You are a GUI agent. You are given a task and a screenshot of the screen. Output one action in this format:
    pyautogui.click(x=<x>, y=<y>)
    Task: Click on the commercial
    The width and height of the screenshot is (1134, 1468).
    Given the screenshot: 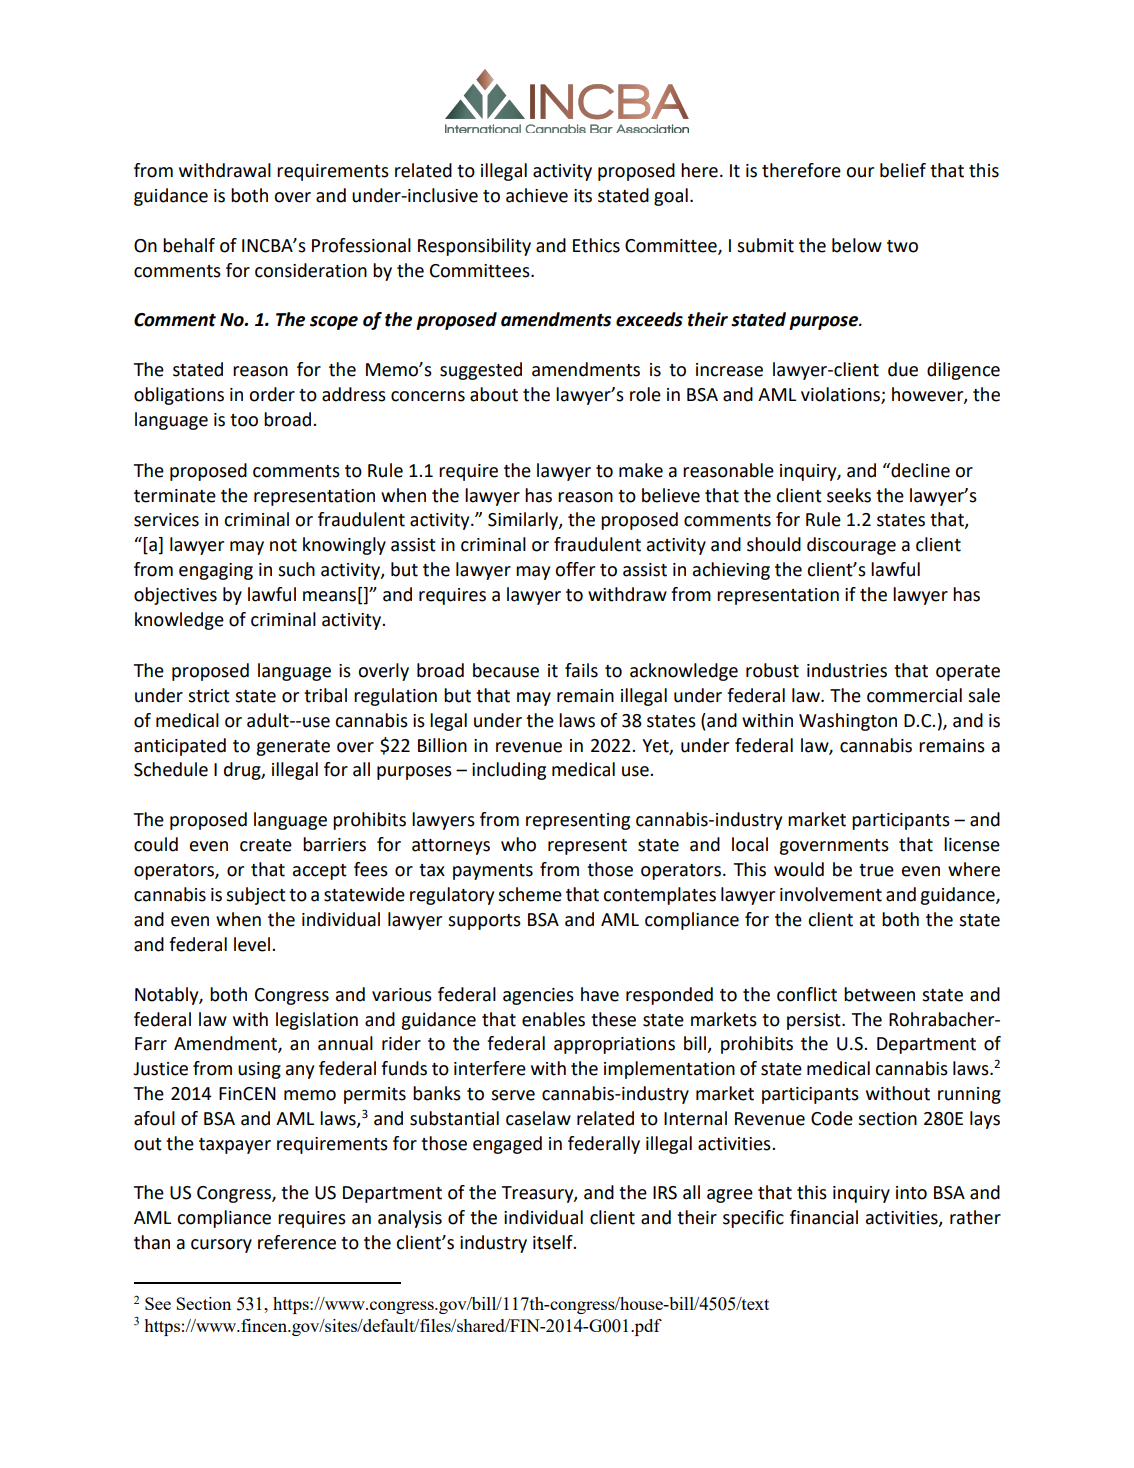 What is the action you would take?
    pyautogui.click(x=914, y=695)
